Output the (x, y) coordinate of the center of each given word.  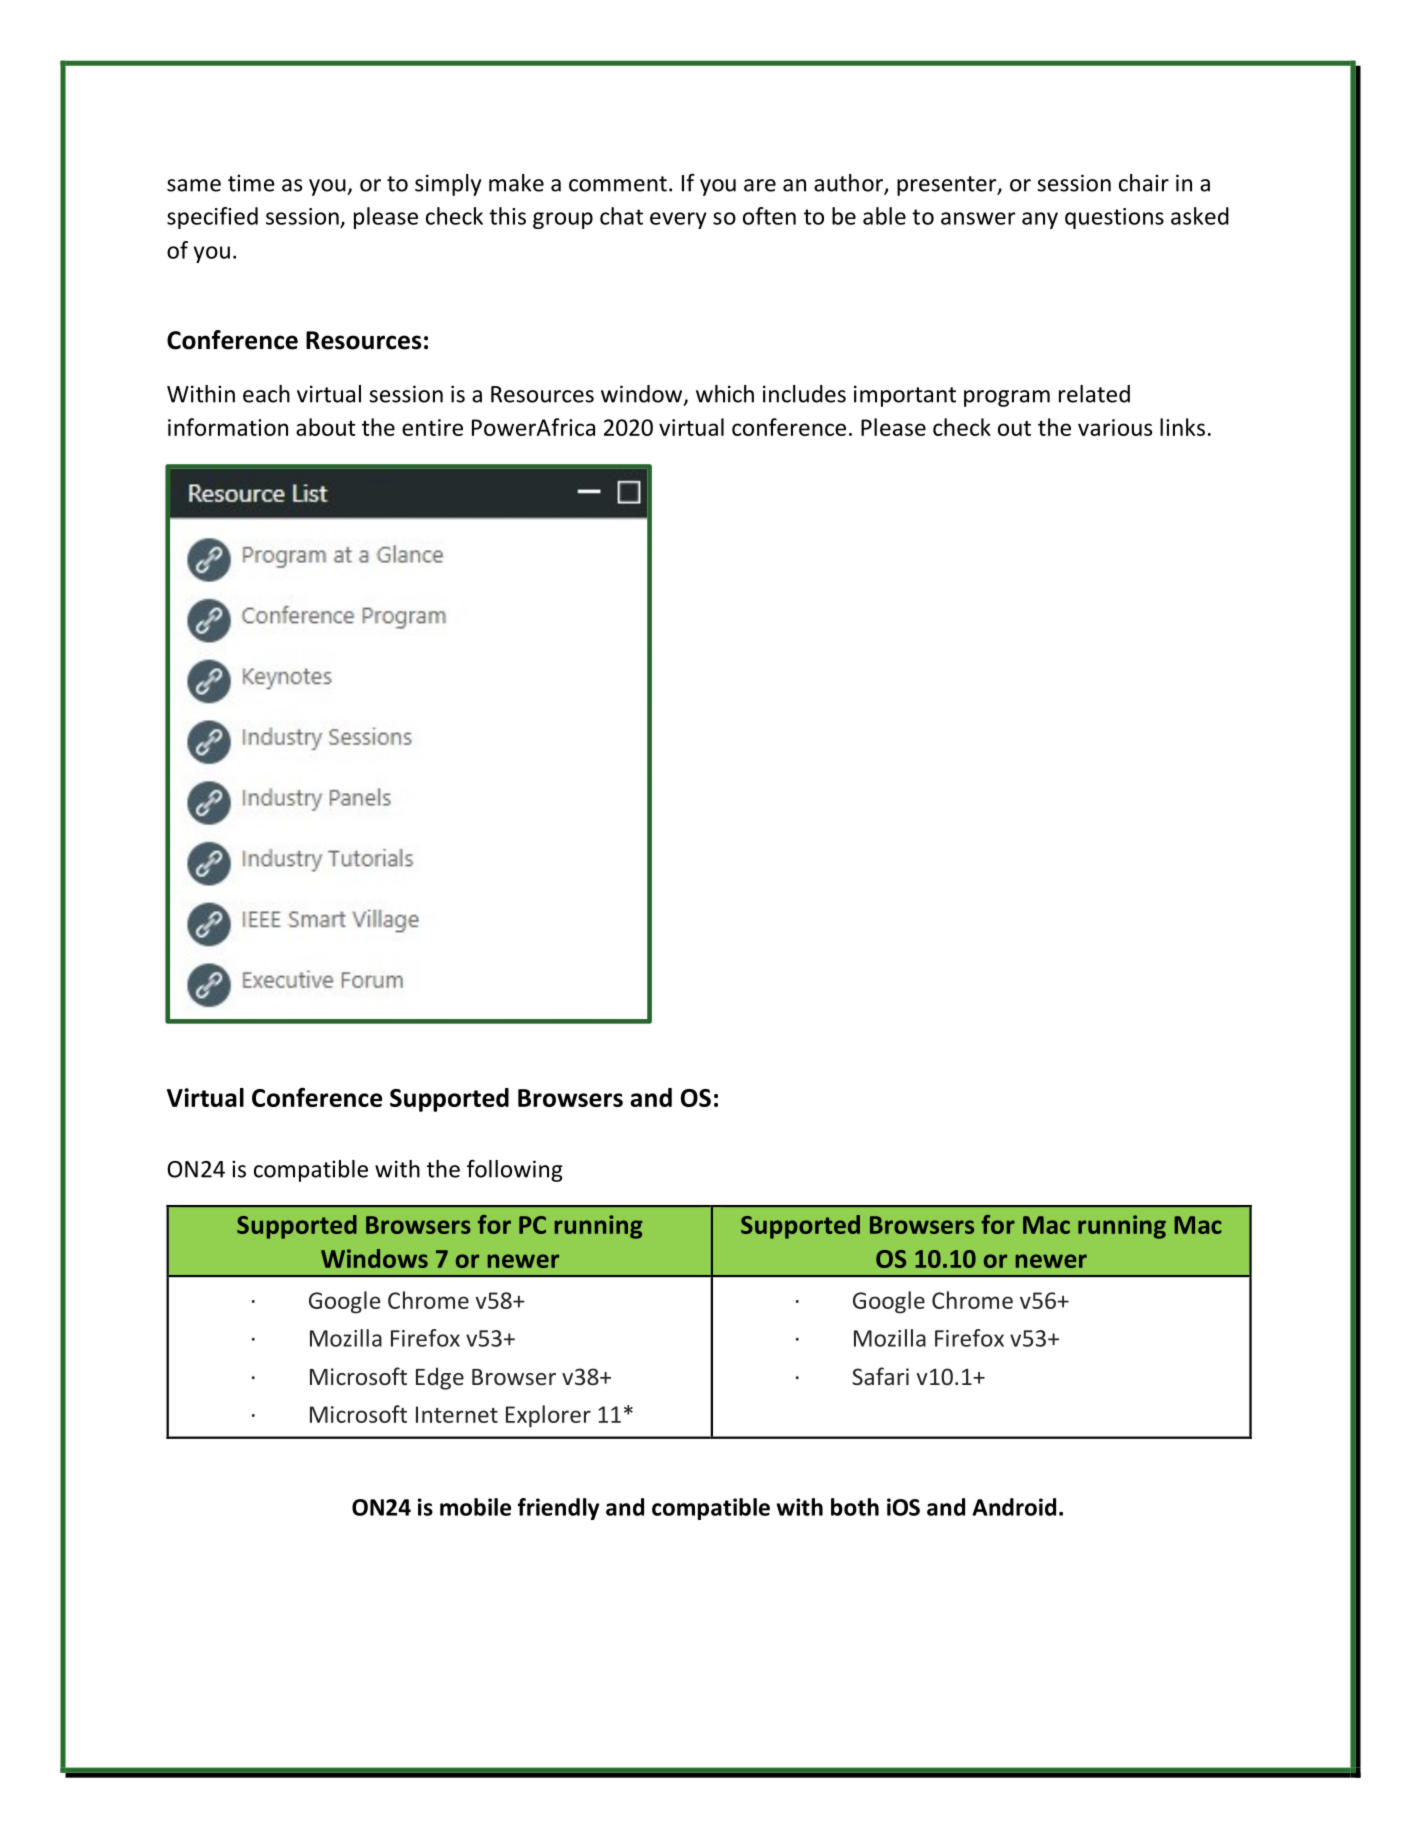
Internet (457, 1414)
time (251, 183)
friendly (559, 1509)
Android (1014, 1507)
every (678, 220)
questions (1114, 218)
